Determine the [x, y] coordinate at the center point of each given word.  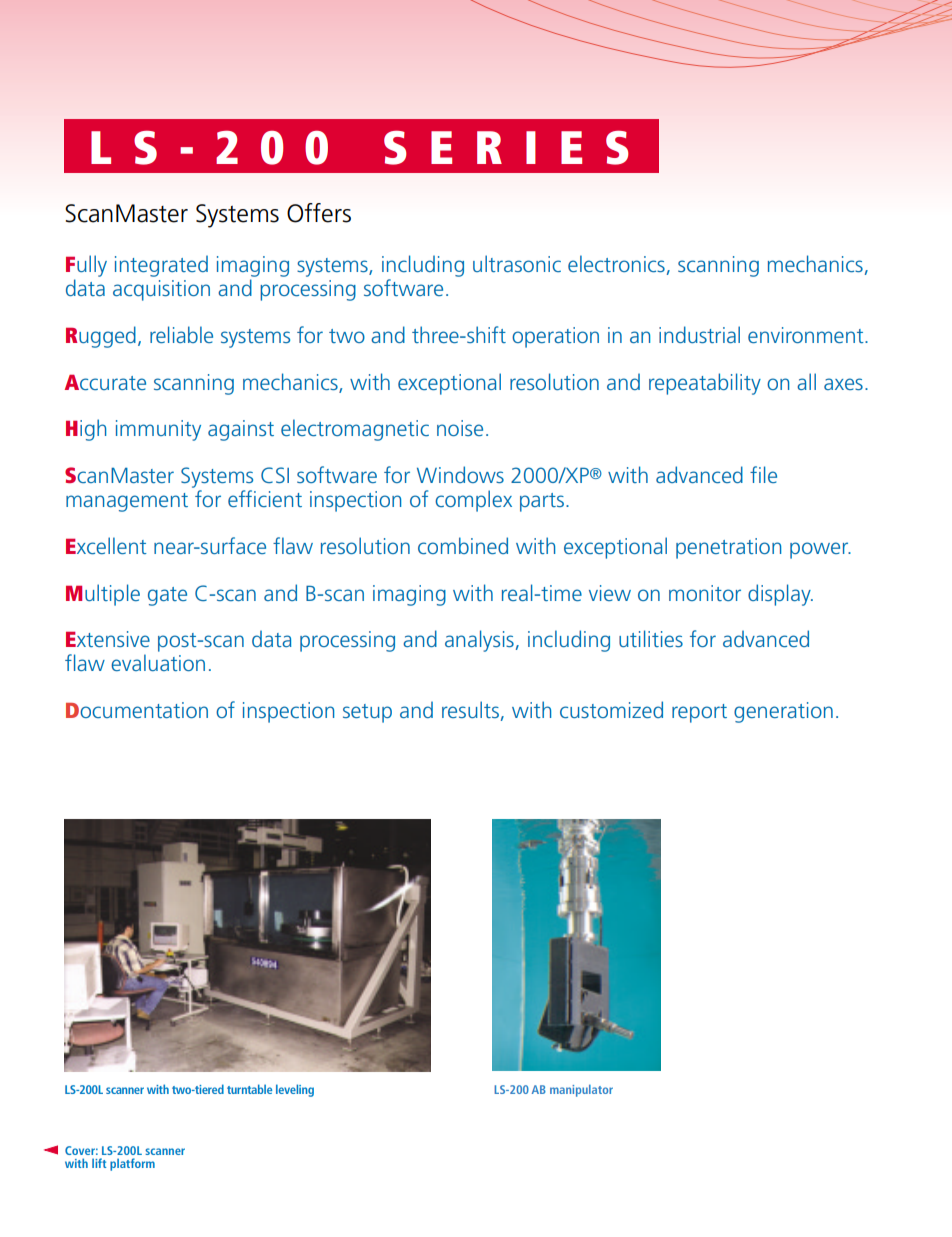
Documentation [137, 710]
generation [783, 712]
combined [463, 545]
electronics [616, 263]
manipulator [581, 1091]
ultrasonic [517, 263]
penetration [728, 548]
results [470, 709]
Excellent [106, 545]
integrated [161, 266]
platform [132, 1164]
